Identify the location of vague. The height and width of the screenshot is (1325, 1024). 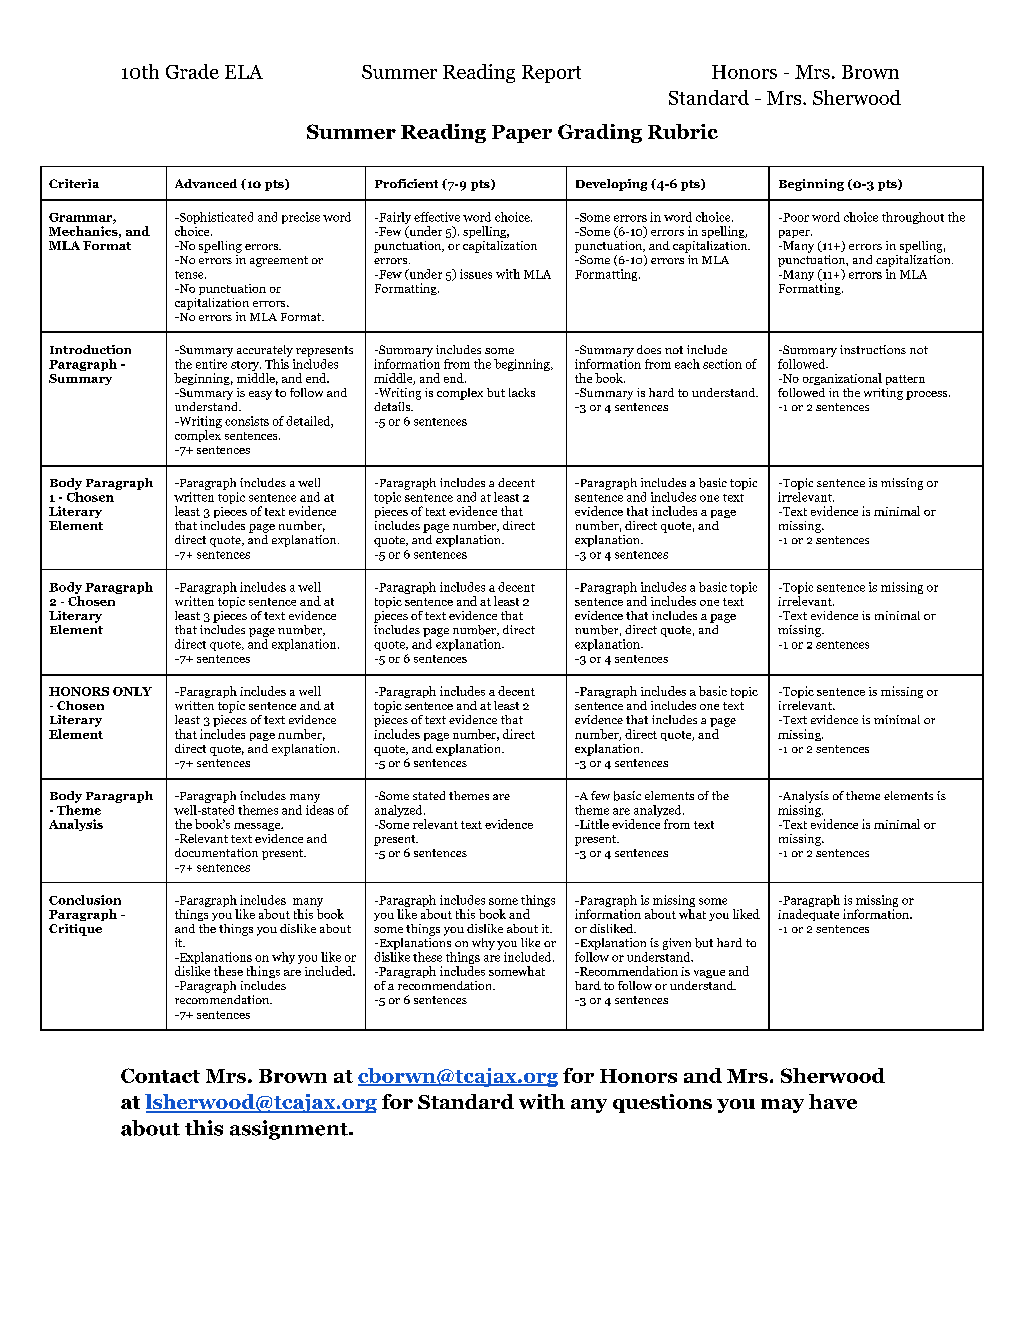
(709, 974).
